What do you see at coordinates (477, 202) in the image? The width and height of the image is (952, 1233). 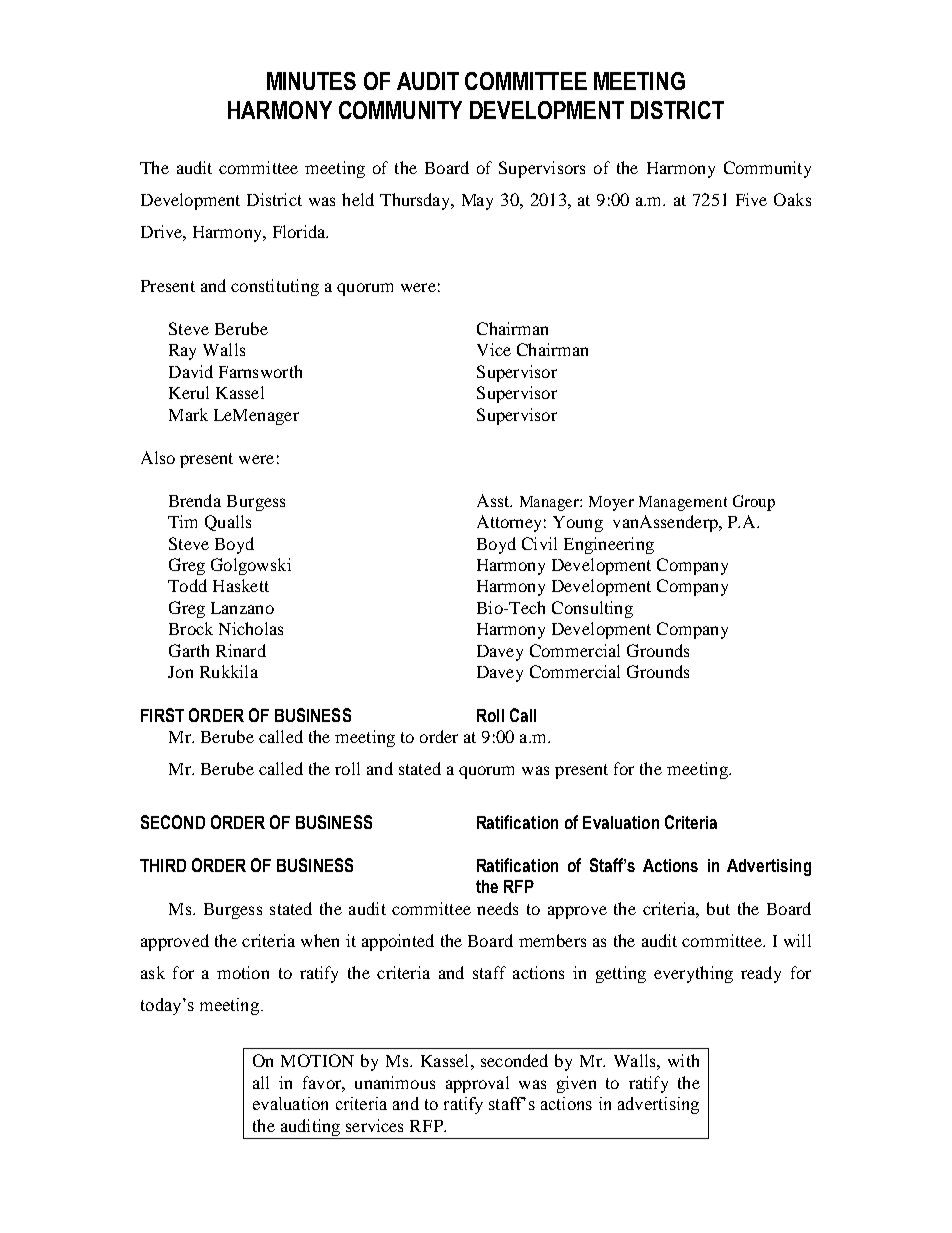 I see `May` at bounding box center [477, 202].
